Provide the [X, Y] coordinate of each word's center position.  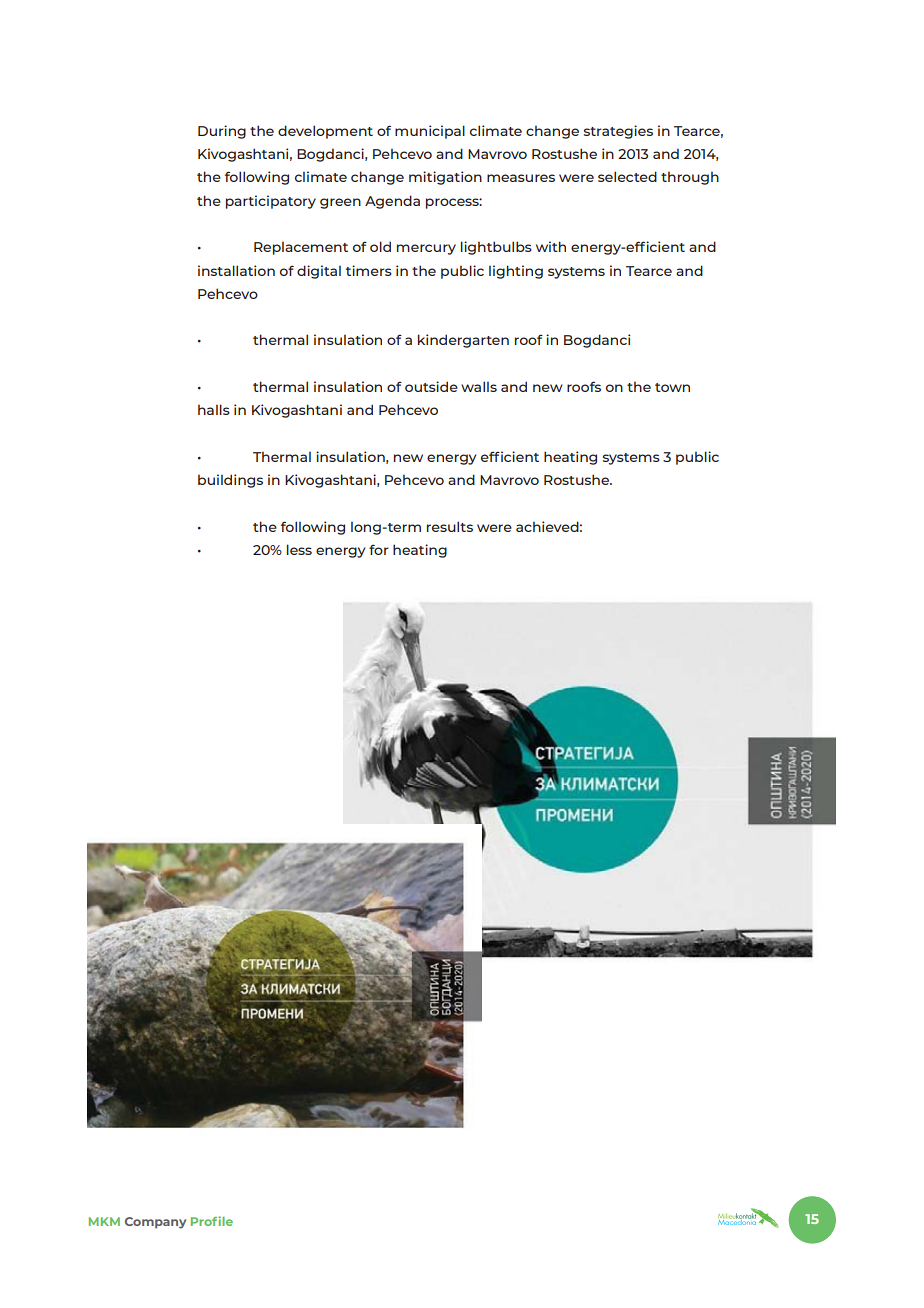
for [379, 549]
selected [627, 176]
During [222, 132]
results [450, 526]
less [299, 549]
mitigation [445, 178]
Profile [212, 1221]
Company [155, 1223]
